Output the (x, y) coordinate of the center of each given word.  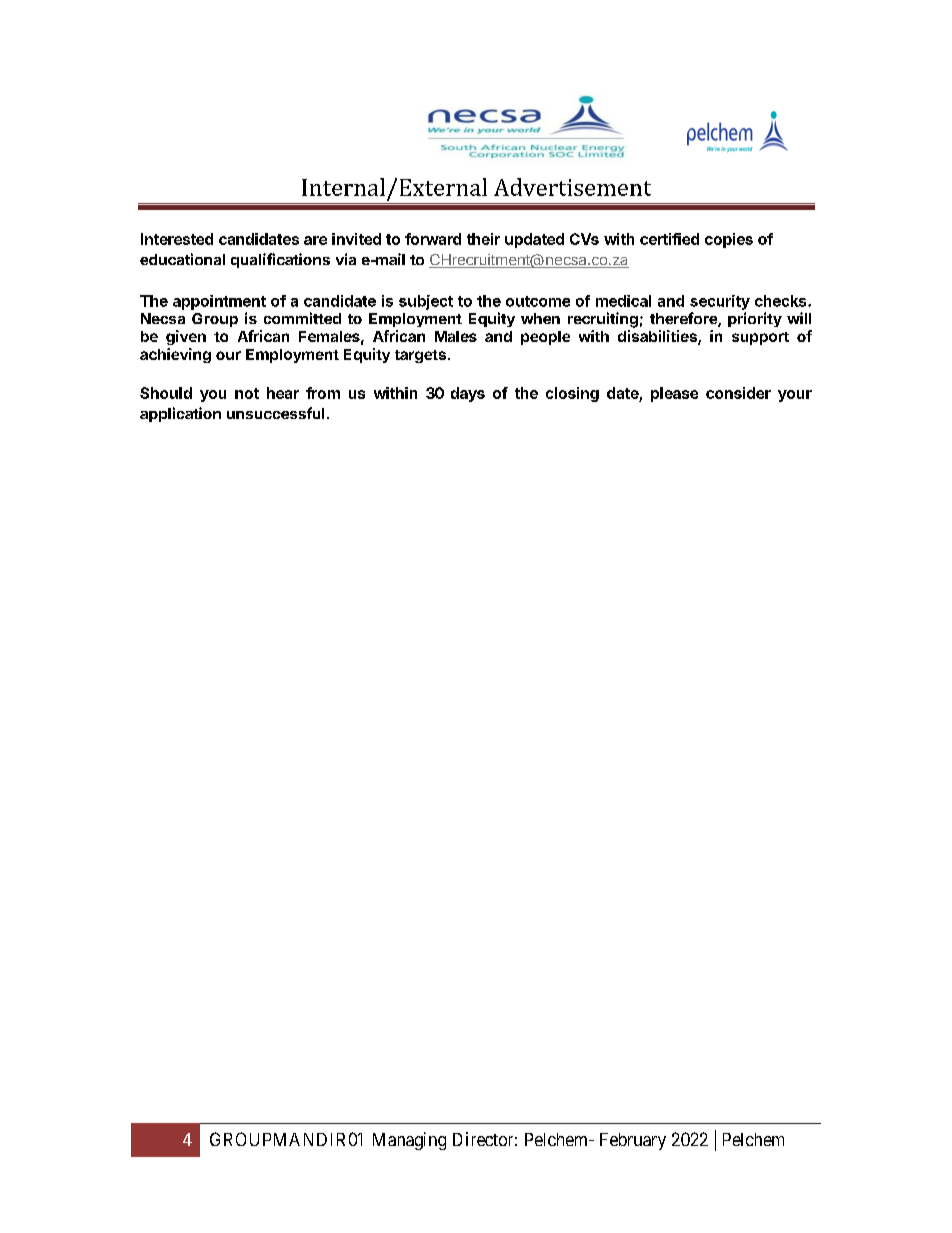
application (180, 414)
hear (283, 393)
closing (572, 394)
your (795, 396)
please (674, 394)
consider (738, 393)
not (247, 393)
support (760, 338)
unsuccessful (275, 413)
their (483, 239)
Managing (409, 1141)
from (323, 393)
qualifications (280, 260)
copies (729, 240)
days (468, 394)
